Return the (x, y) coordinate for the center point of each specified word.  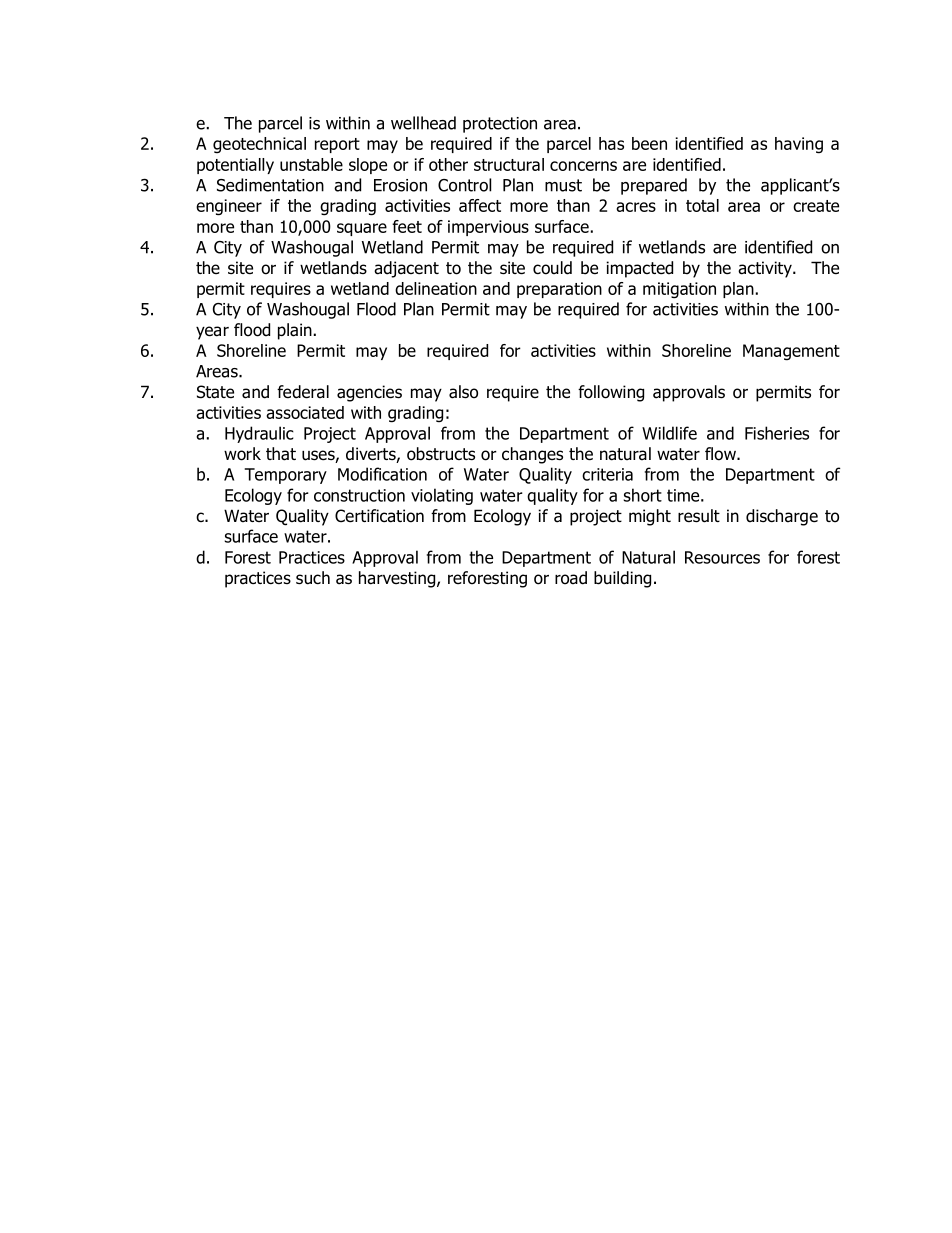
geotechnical (259, 145)
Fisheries (777, 433)
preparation (559, 290)
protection (500, 125)
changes (532, 455)
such (313, 578)
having (799, 145)
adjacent (406, 269)
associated (305, 412)
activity (766, 269)
